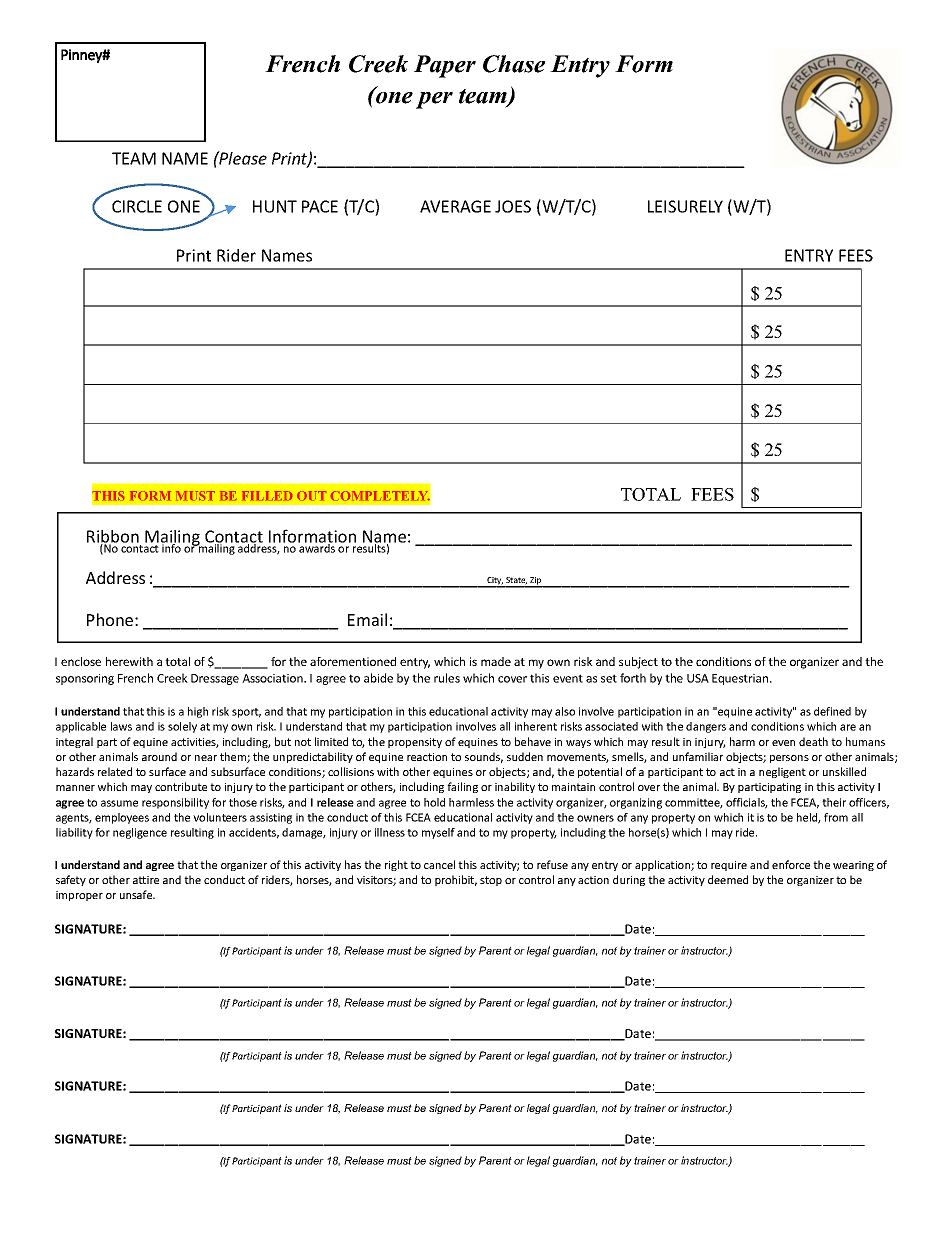  What do you see at coordinates (685, 206) in the document?
I see `LEISURELY` at bounding box center [685, 206].
